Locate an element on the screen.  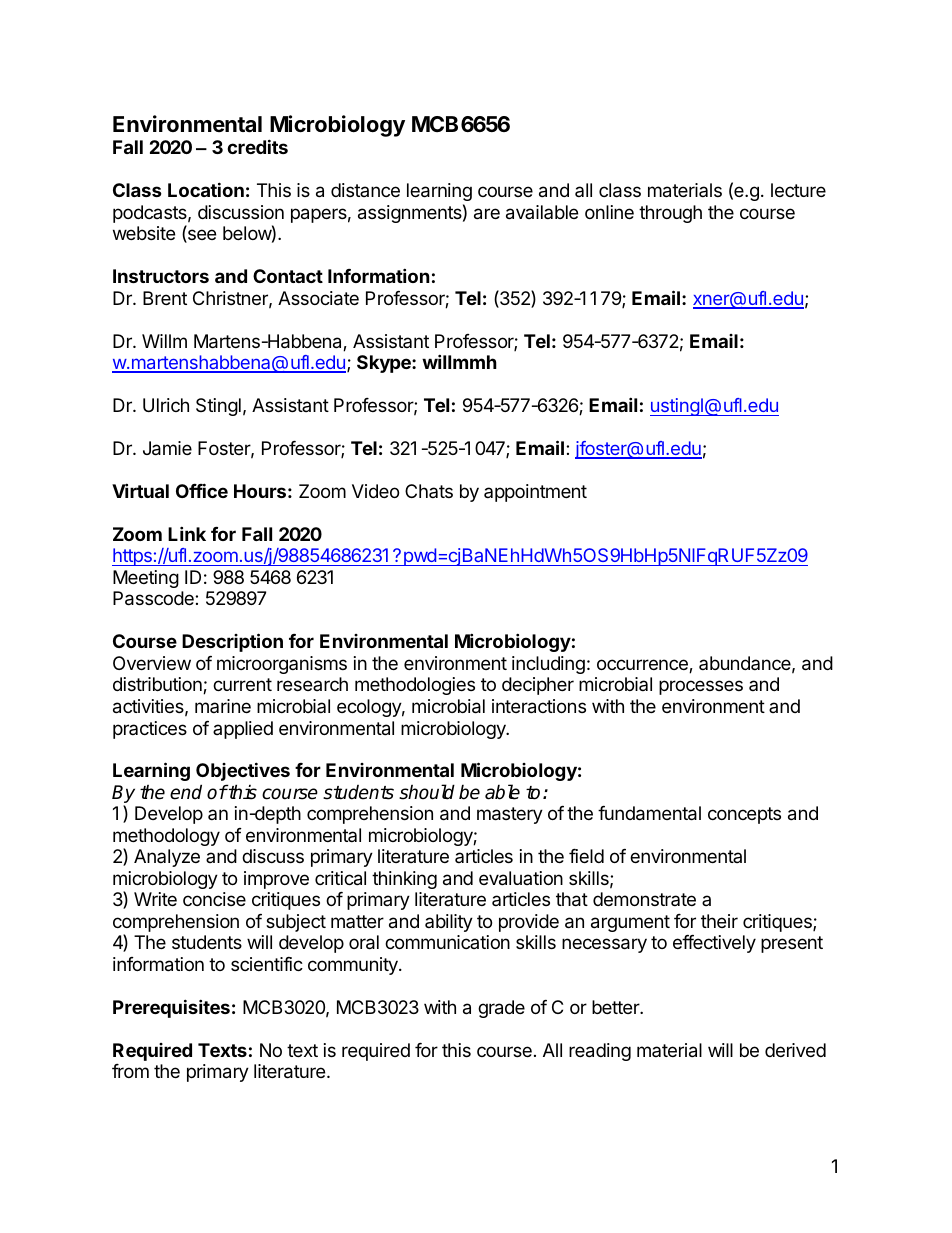
processes is located at coordinates (701, 687).
